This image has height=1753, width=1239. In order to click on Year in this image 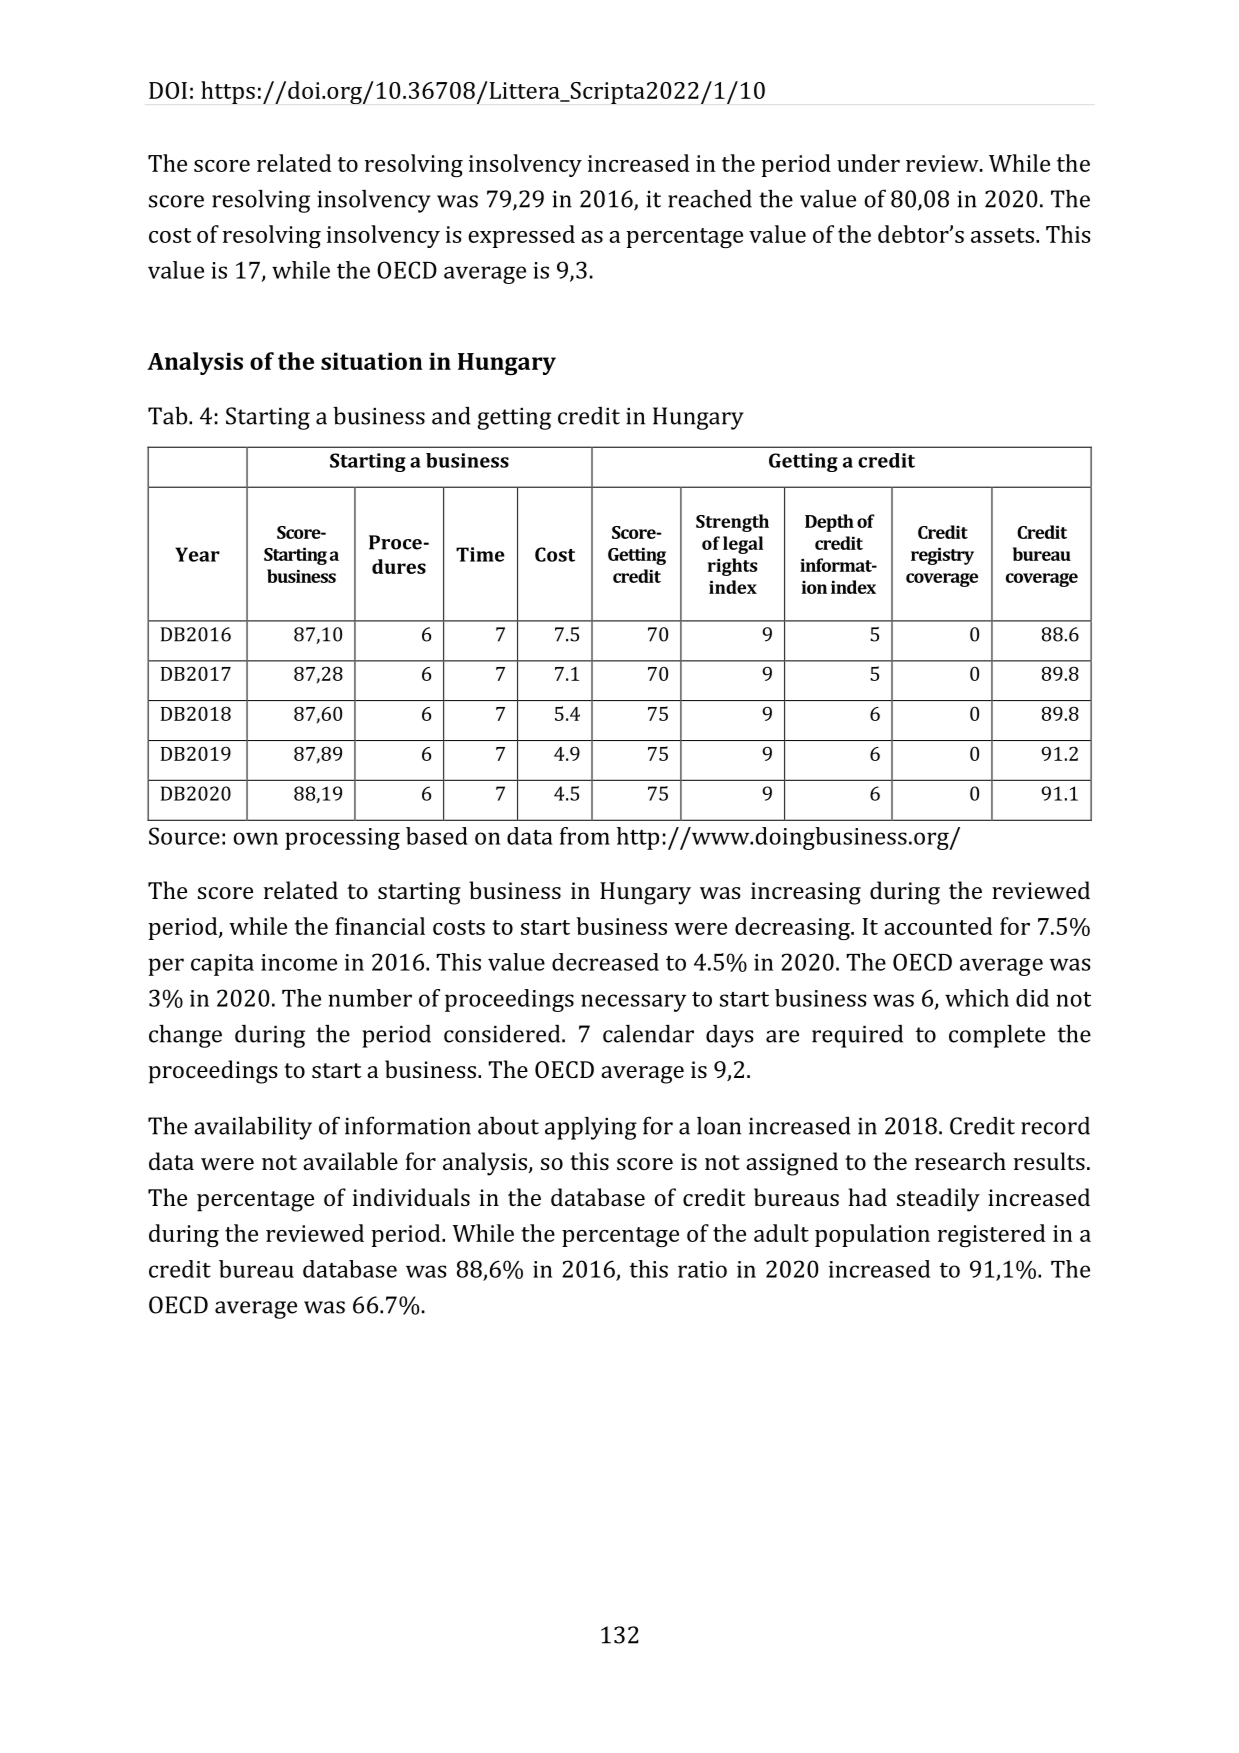, I will do `click(197, 554)`.
